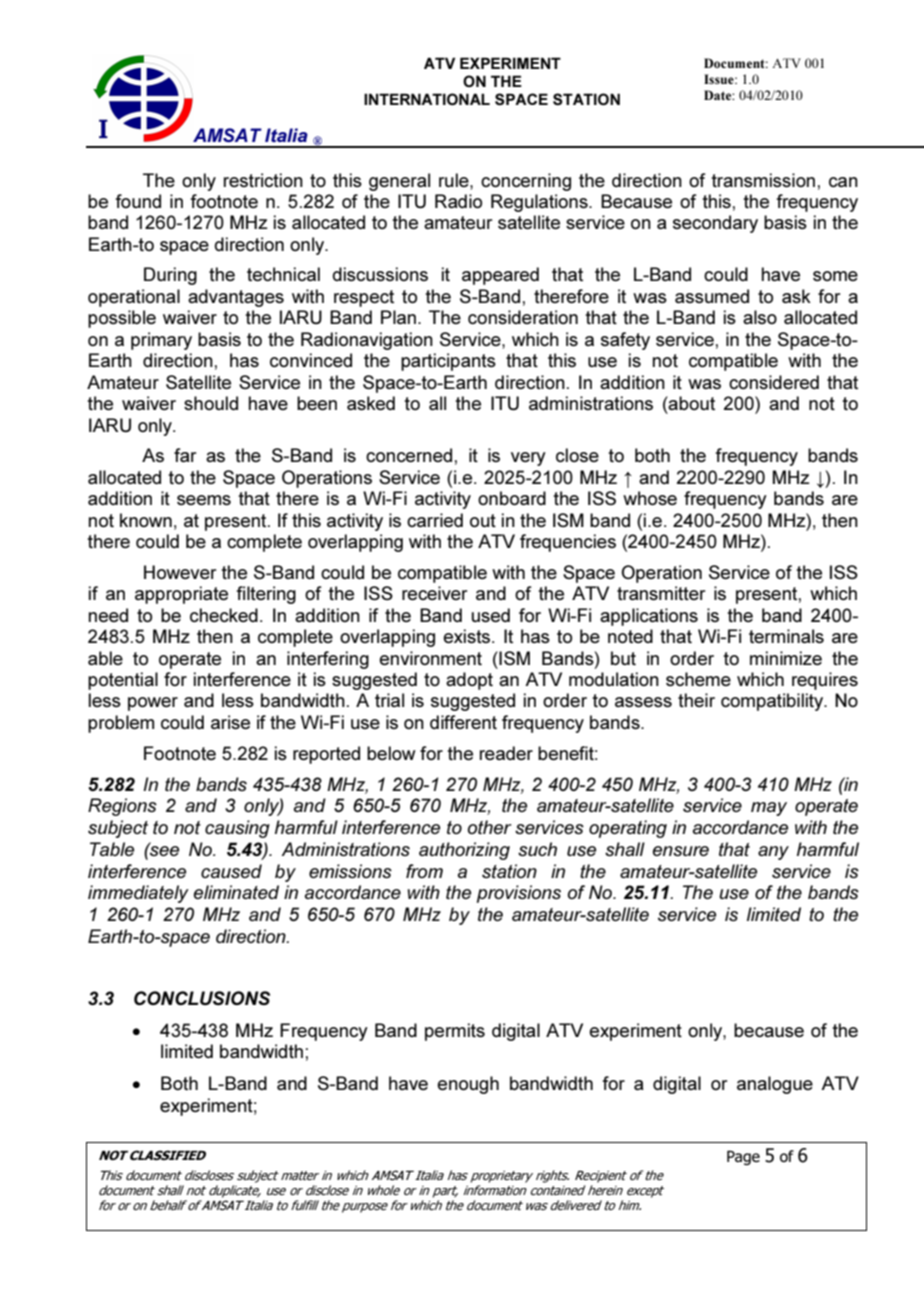 Image resolution: width=924 pixels, height=1308 pixels. Describe the element at coordinates (427, 99) in the page. I see `INTERNATIONAL` at that location.
